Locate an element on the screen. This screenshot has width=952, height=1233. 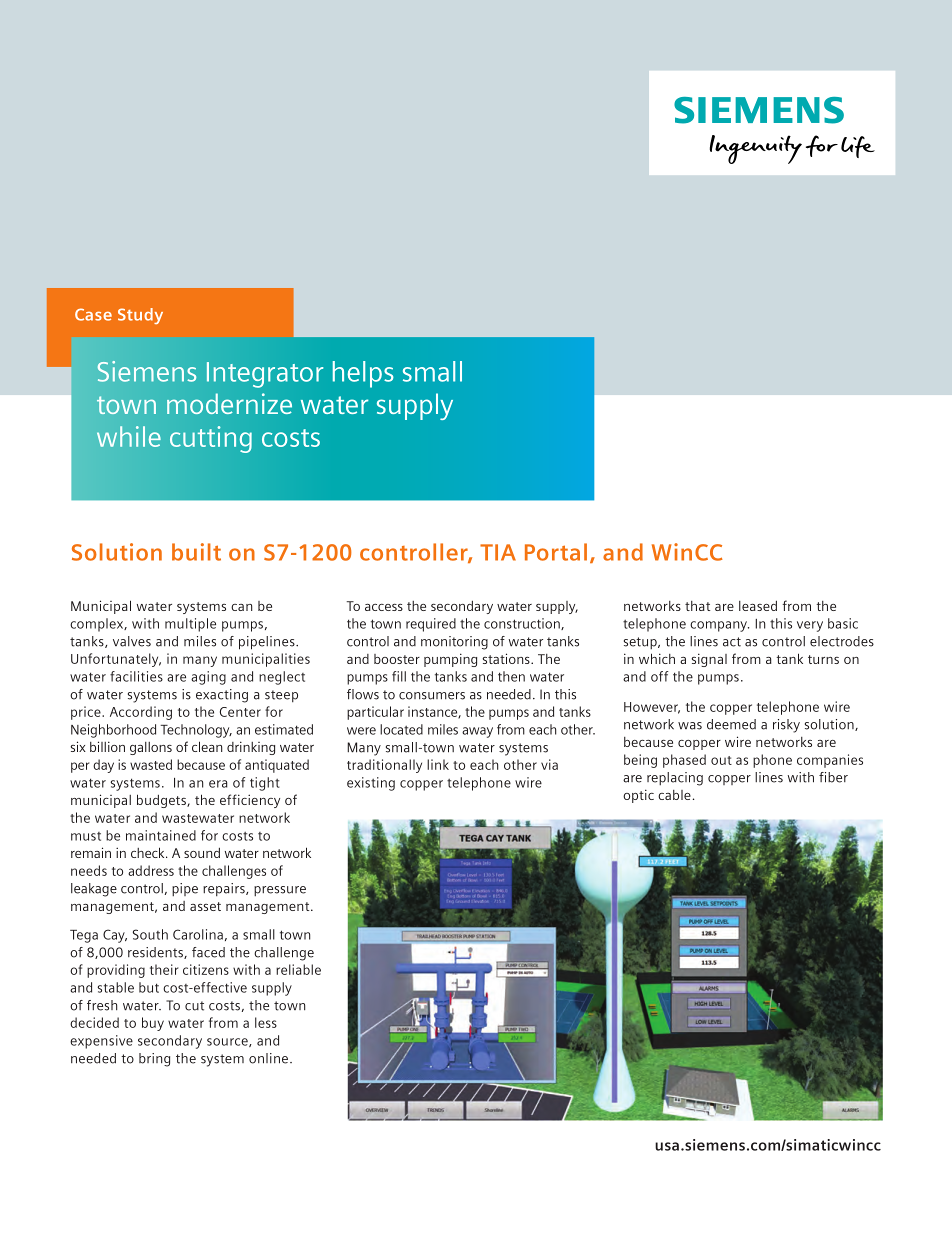
buy is located at coordinates (153, 1024).
